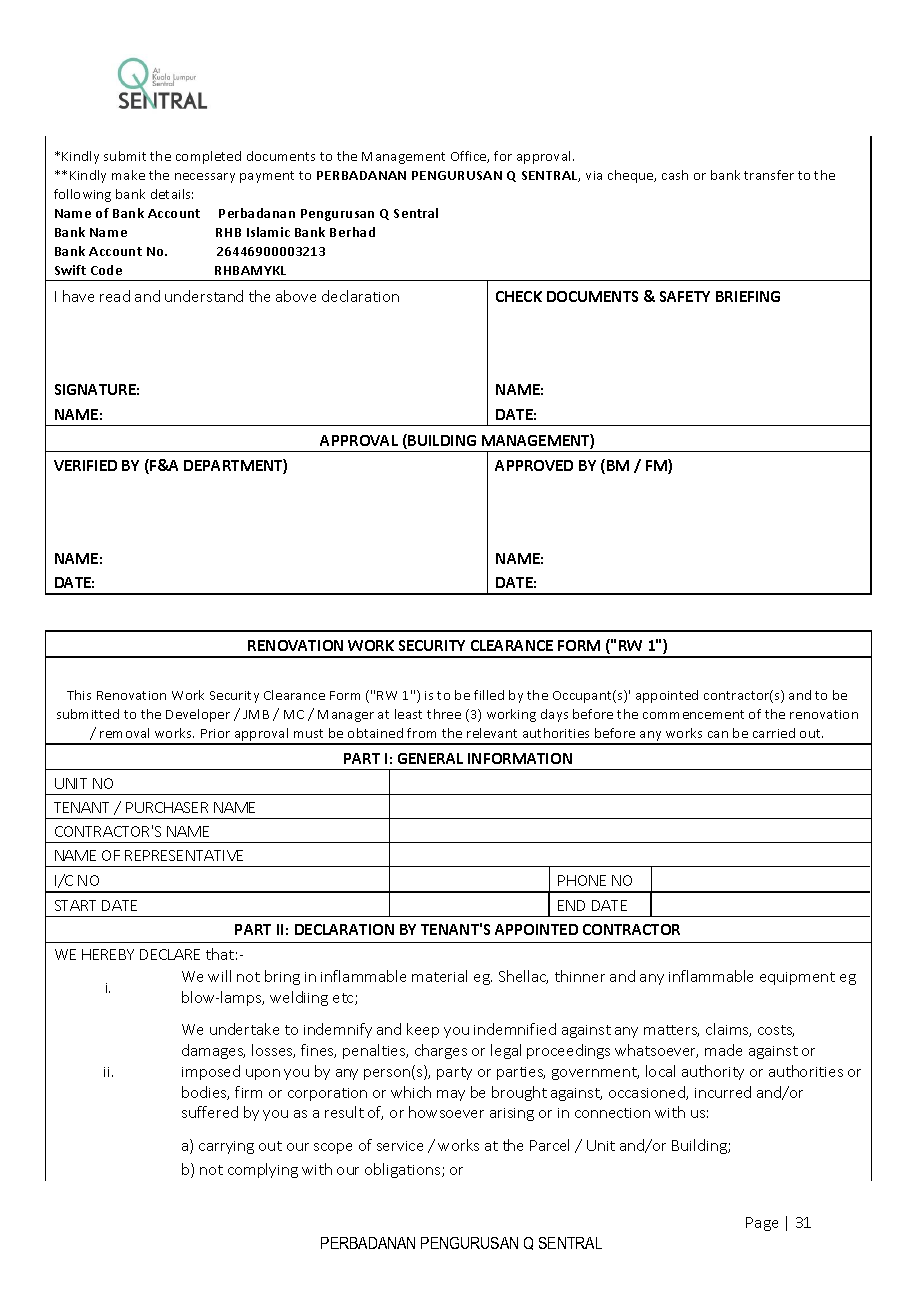  What do you see at coordinates (172, 194) in the screenshot?
I see `details` at bounding box center [172, 194].
